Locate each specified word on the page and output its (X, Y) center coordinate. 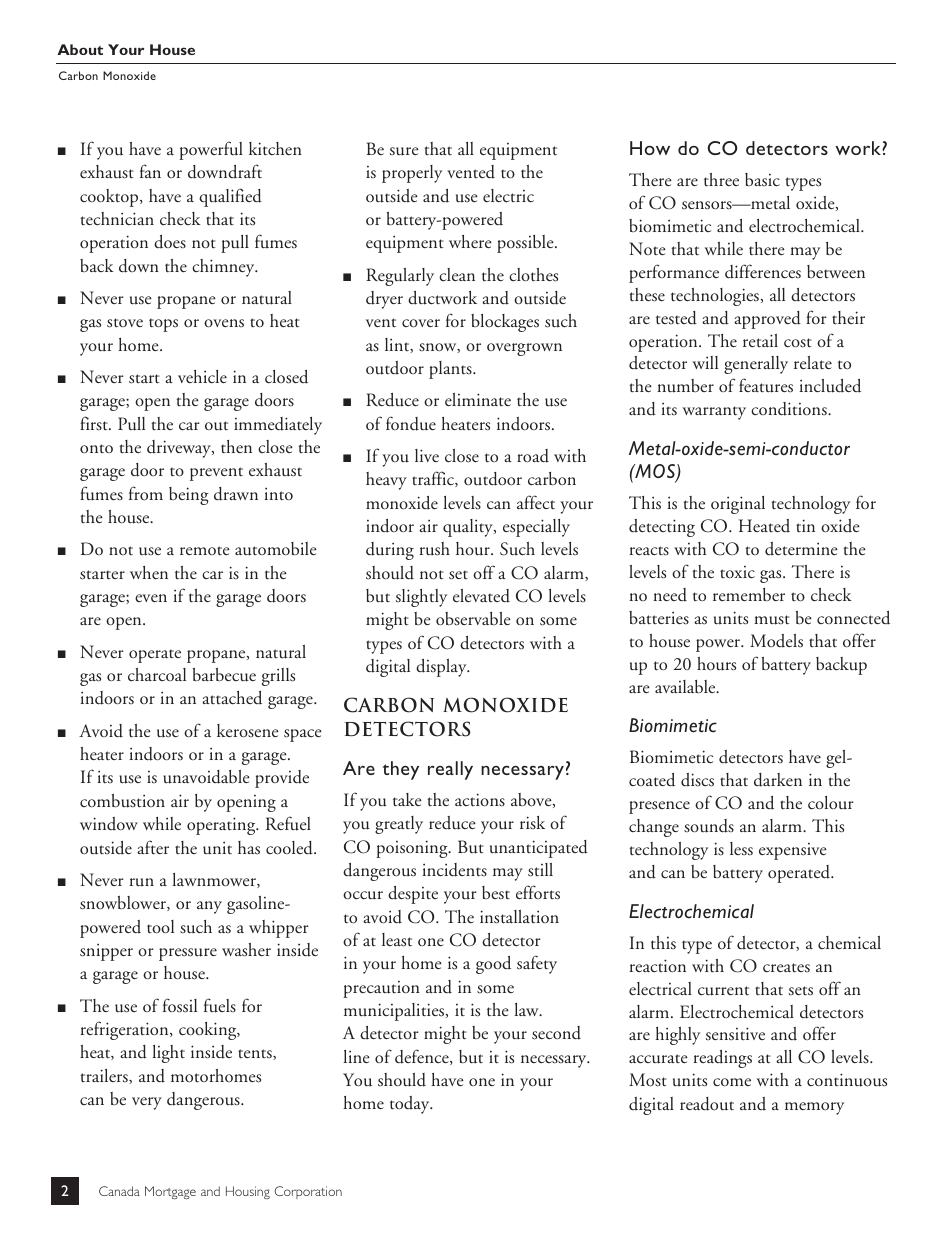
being (189, 496)
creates (786, 968)
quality (469, 528)
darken (778, 780)
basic (762, 180)
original (738, 505)
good (493, 965)
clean (457, 274)
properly (412, 174)
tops (163, 325)
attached (232, 698)
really (450, 770)
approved (767, 320)
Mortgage (170, 1192)
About (80, 49)
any (209, 907)
